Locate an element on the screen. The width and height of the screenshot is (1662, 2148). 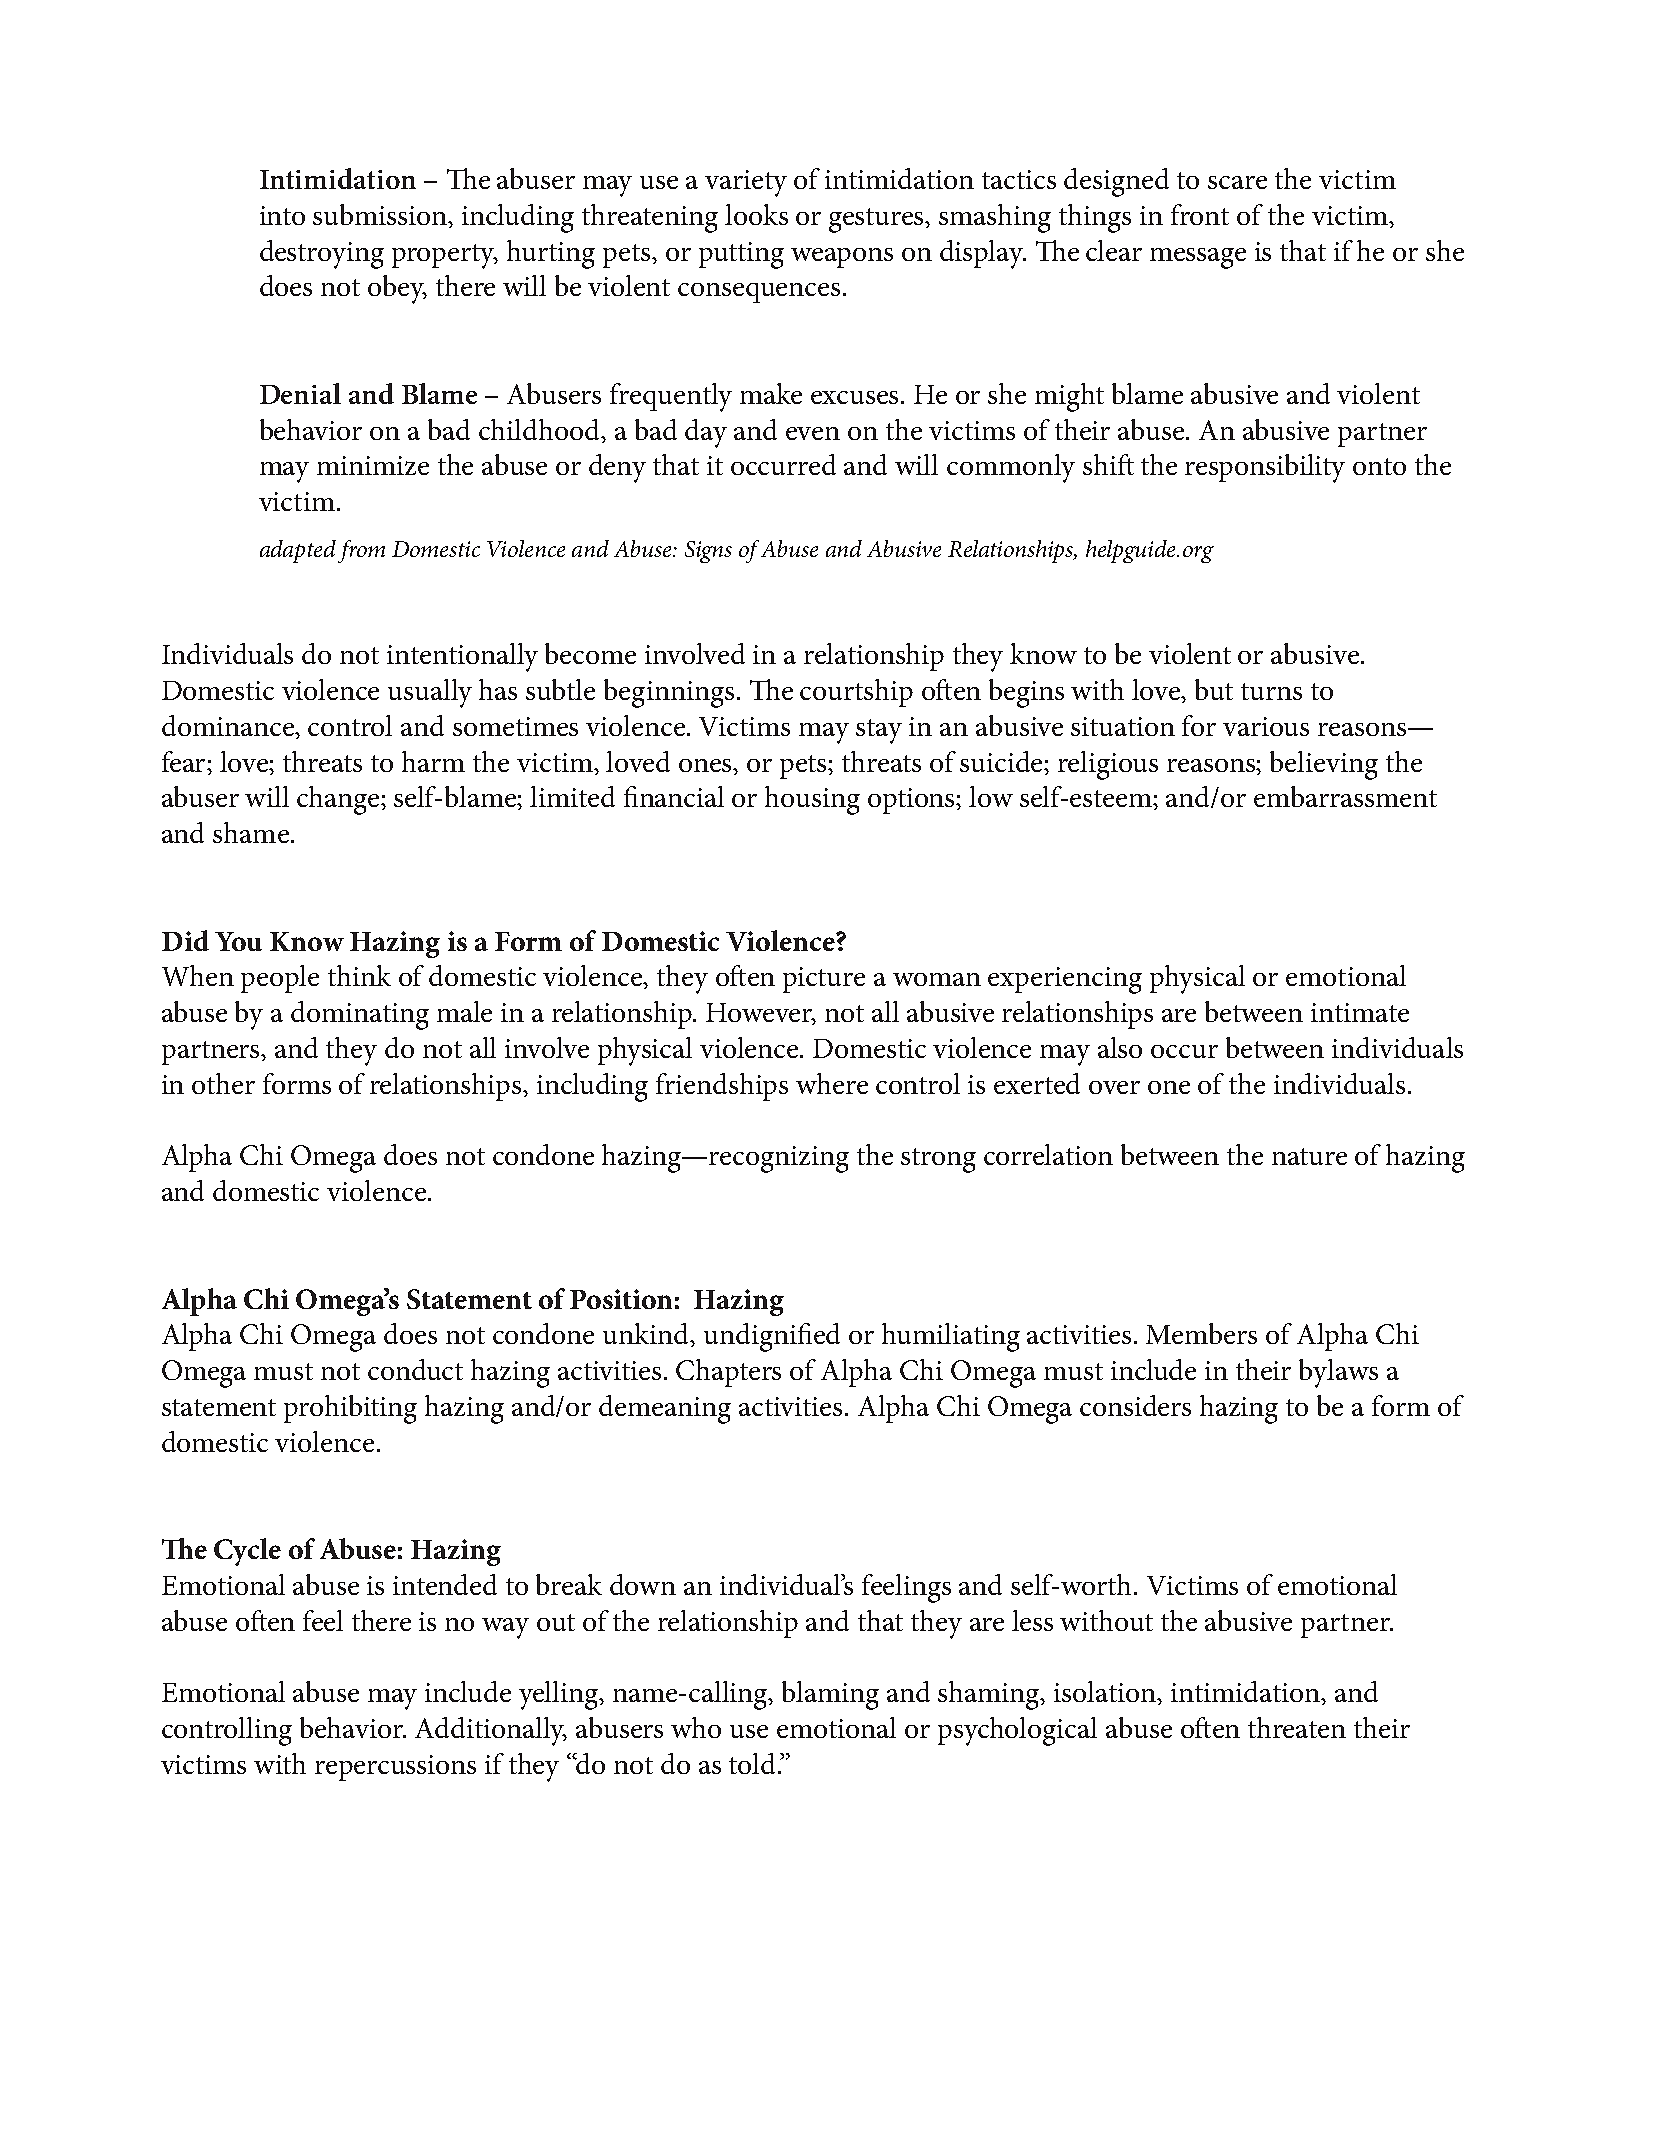
blaming is located at coordinates (830, 1695).
